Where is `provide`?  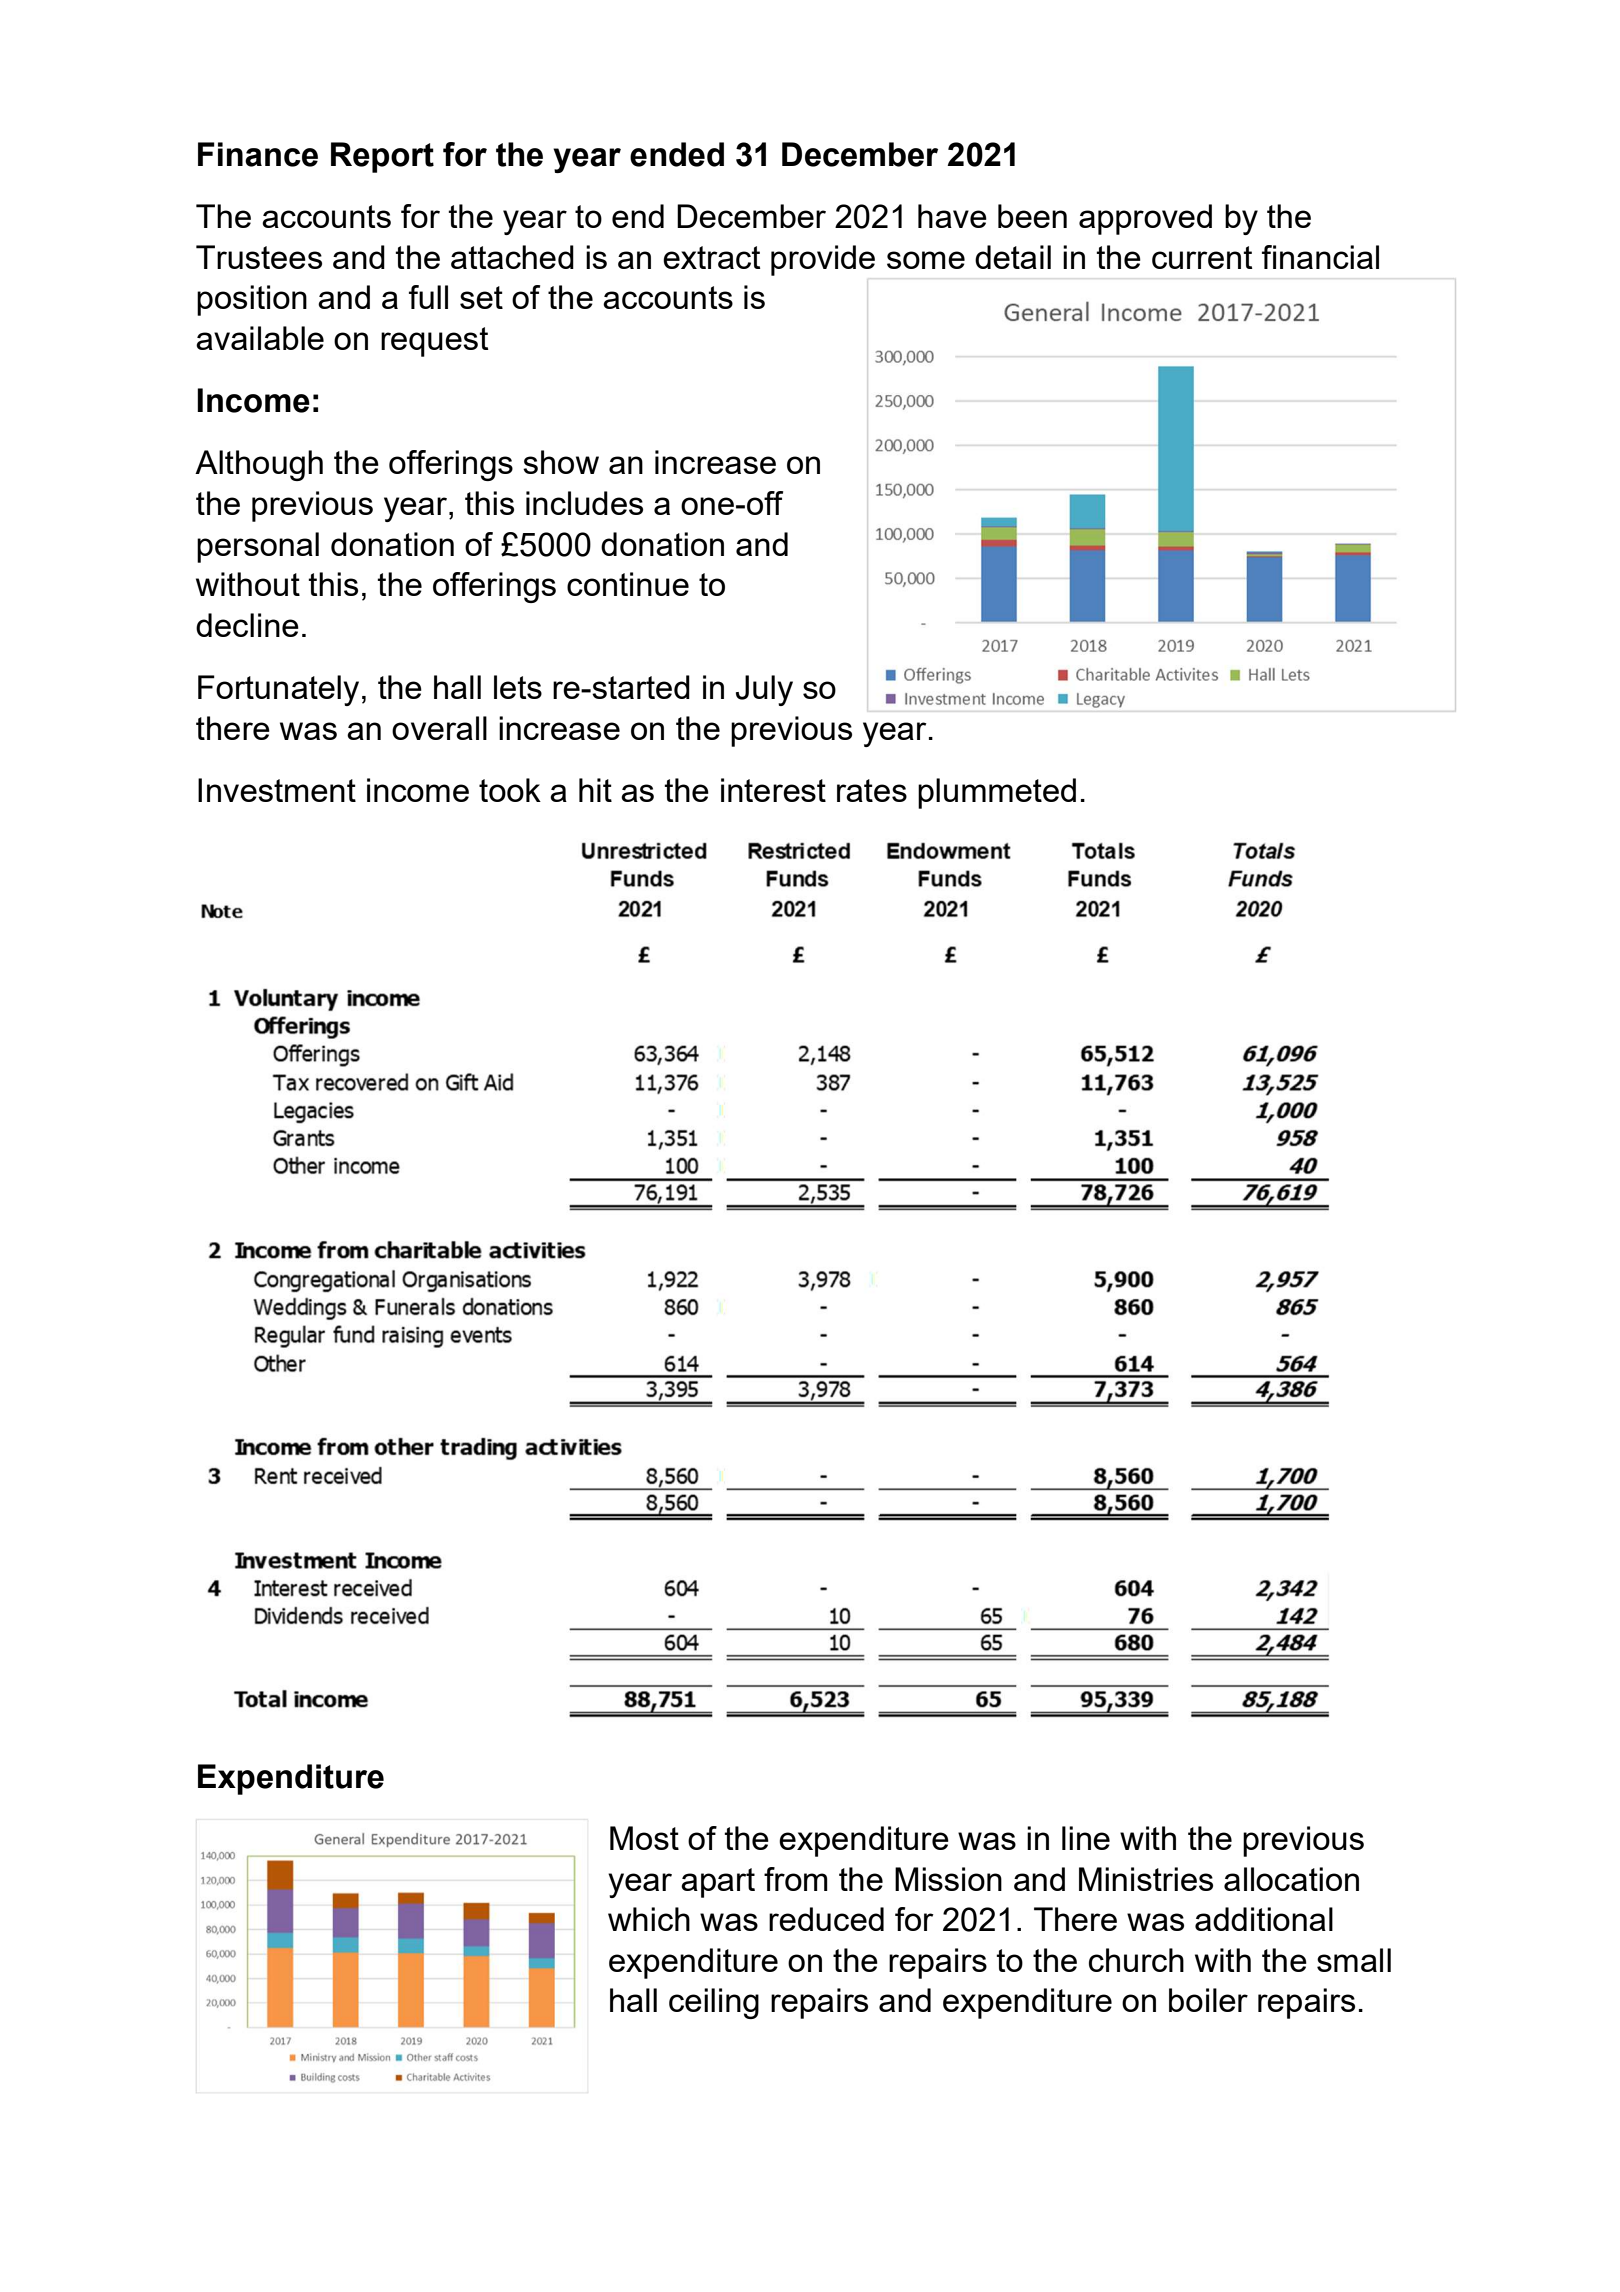
provide is located at coordinates (823, 260).
